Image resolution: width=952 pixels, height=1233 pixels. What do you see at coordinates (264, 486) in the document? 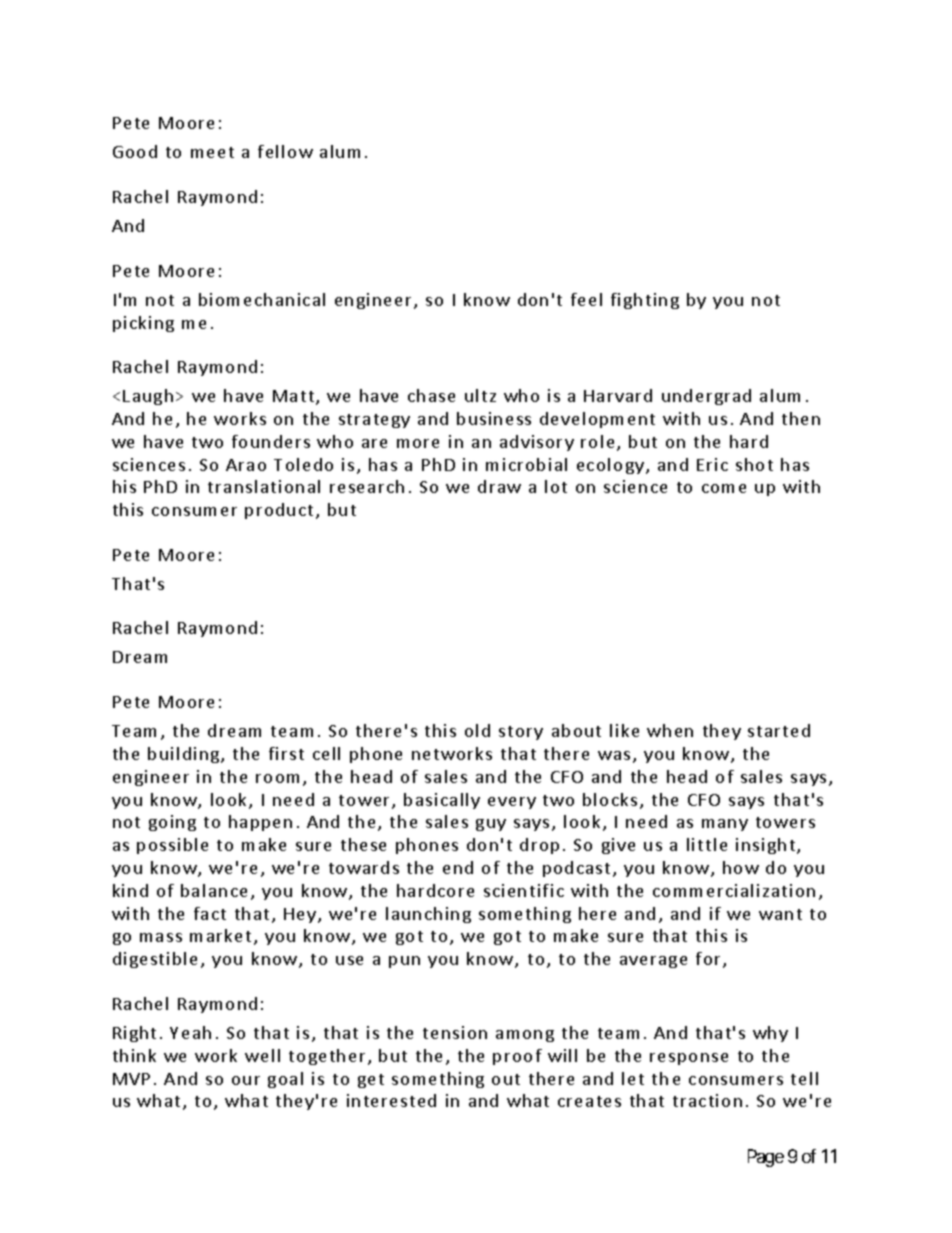
I see `translational` at bounding box center [264, 486].
